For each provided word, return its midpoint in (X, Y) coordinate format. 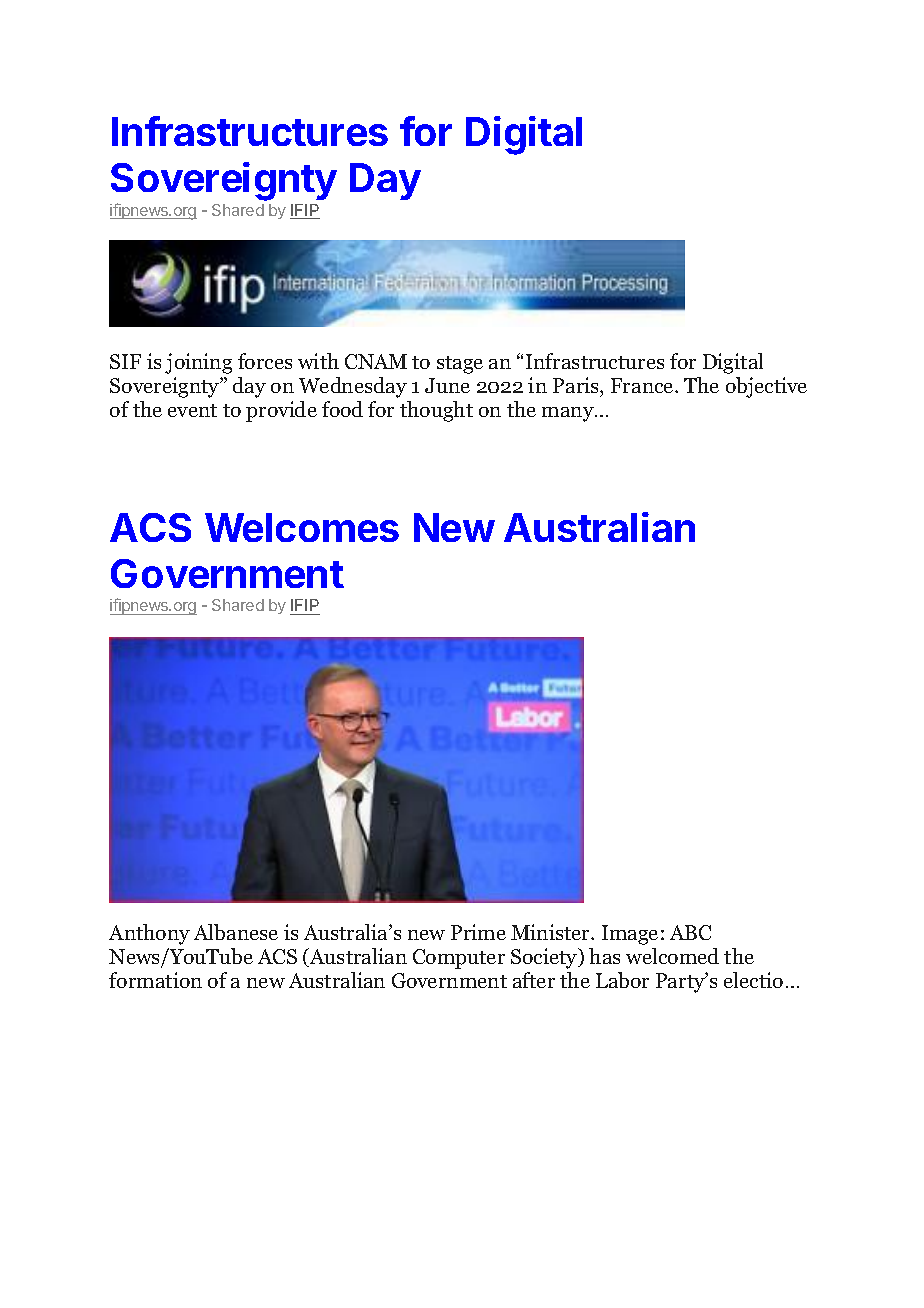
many (569, 414)
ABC (690, 932)
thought (436, 411)
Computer (459, 959)
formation (155, 980)
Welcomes (302, 527)
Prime (478, 932)
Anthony (149, 934)
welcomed (672, 956)
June (447, 385)
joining (198, 363)
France (643, 385)
